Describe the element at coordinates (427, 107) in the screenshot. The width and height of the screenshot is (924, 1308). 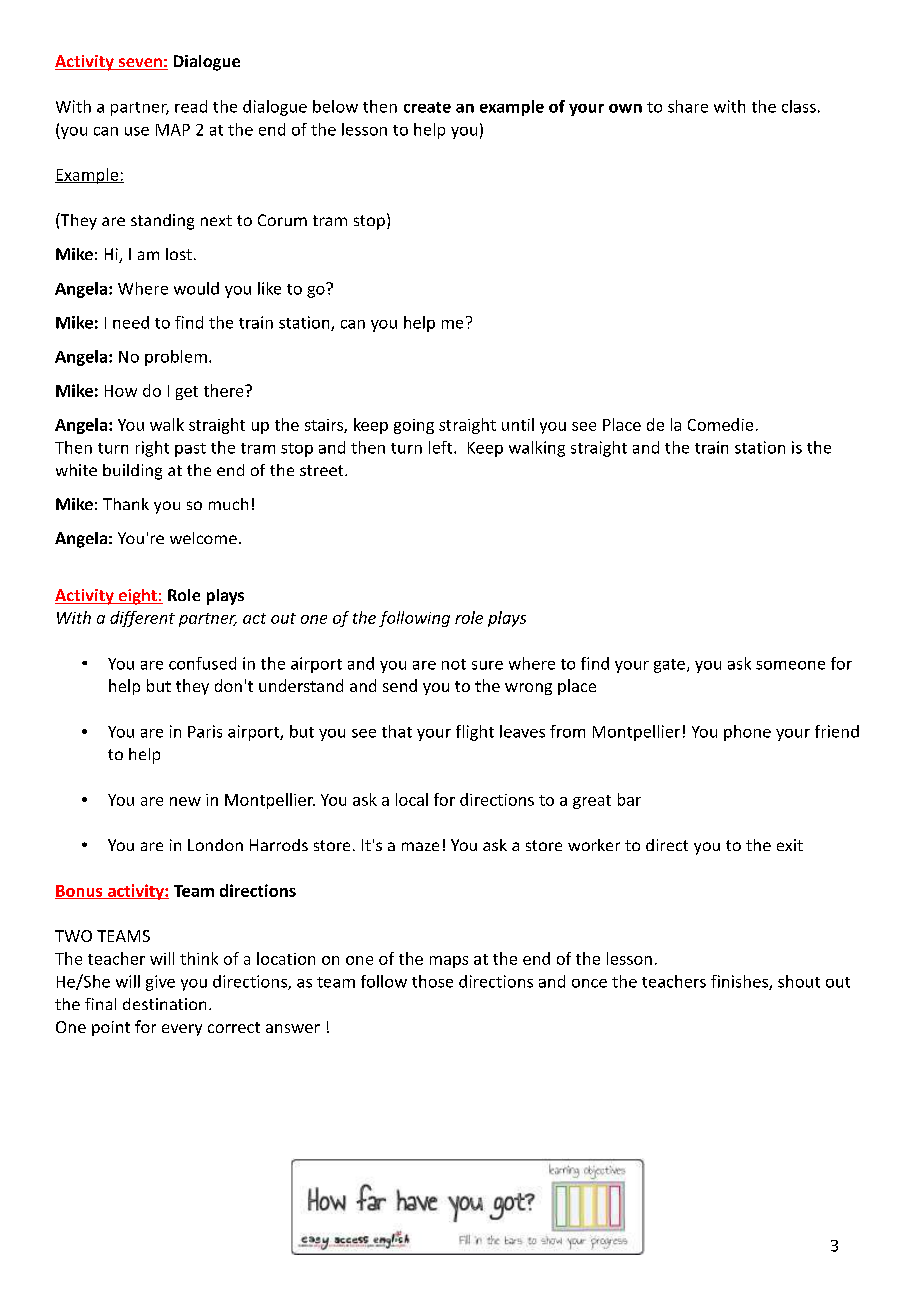
I see `create` at that location.
